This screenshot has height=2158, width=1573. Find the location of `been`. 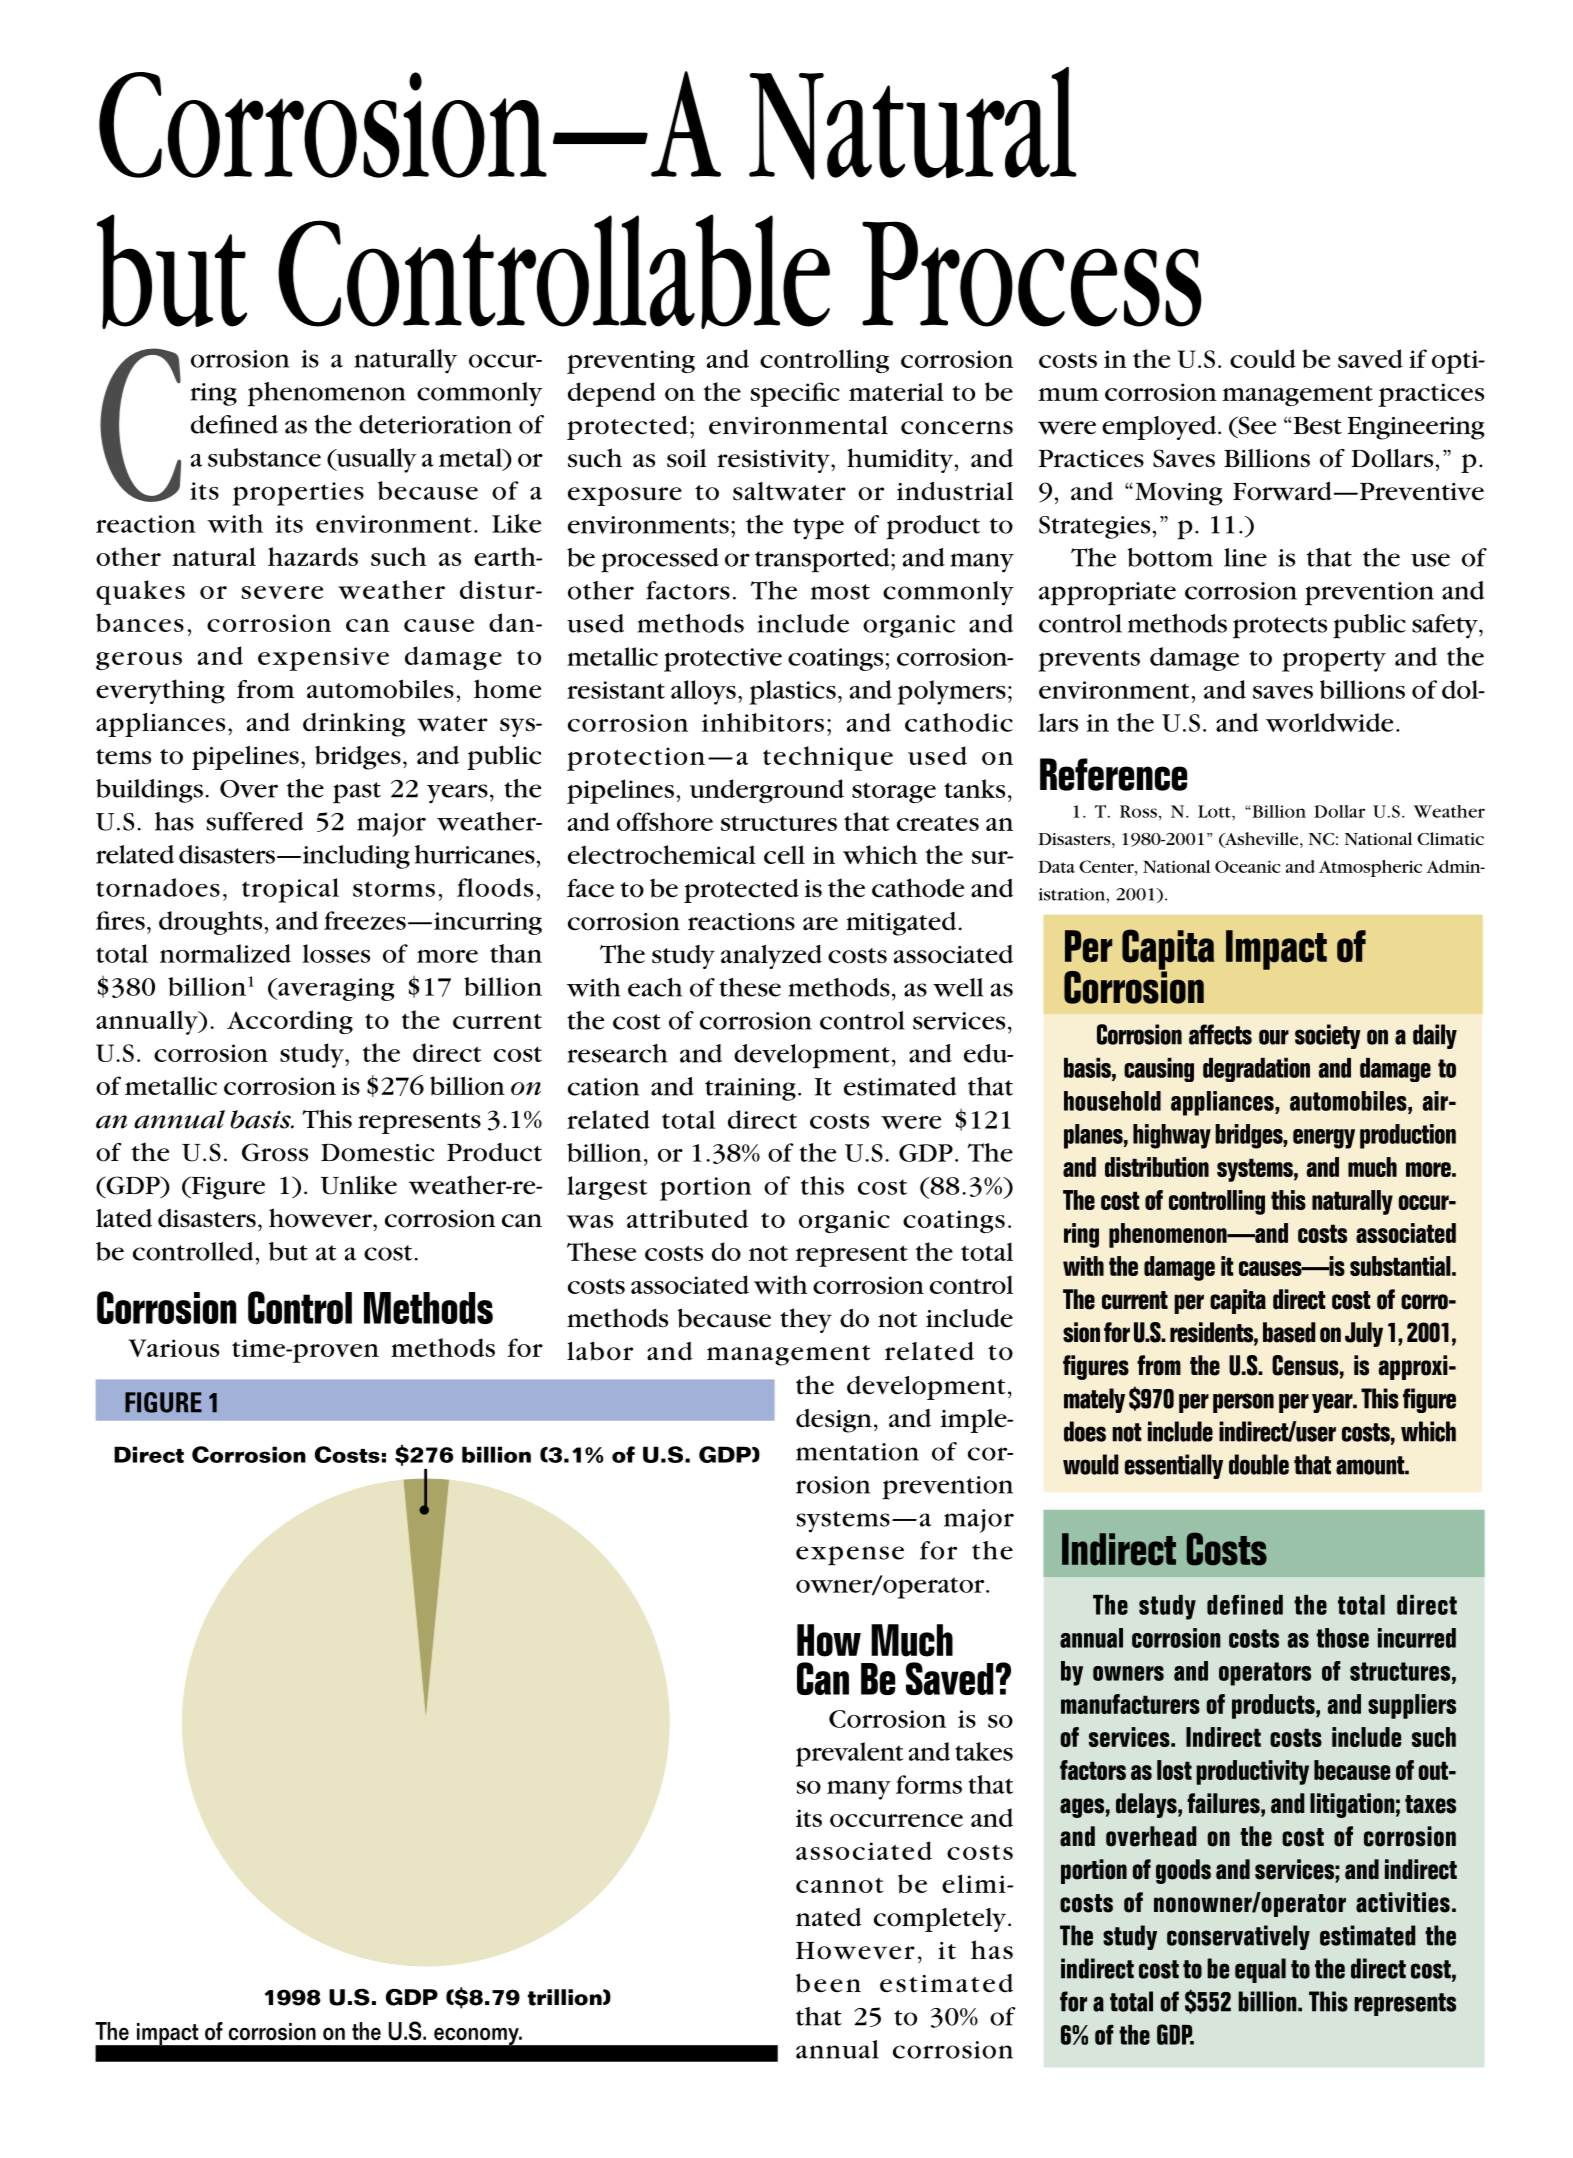

been is located at coordinates (828, 1983).
